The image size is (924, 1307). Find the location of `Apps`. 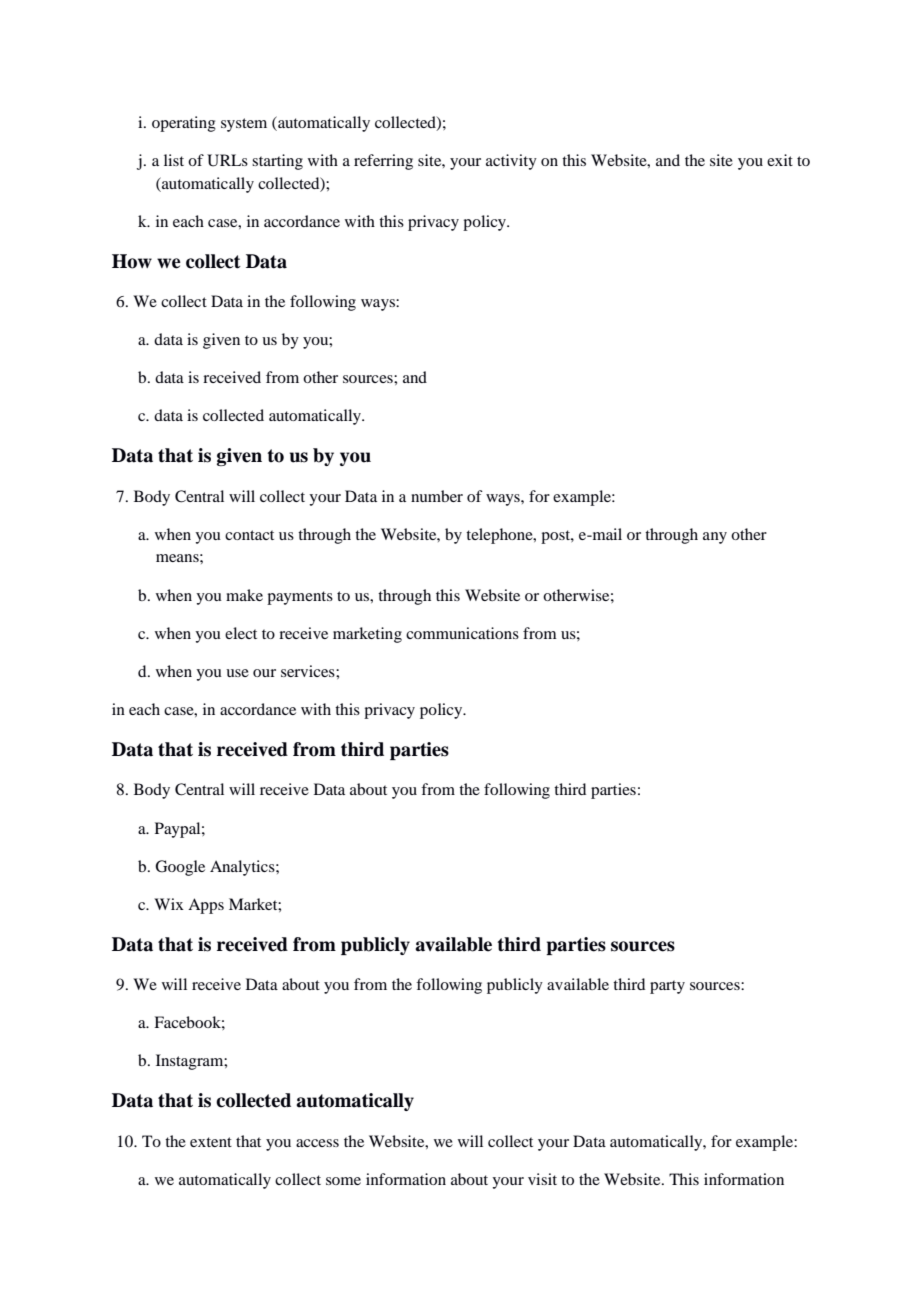

Apps is located at coordinates (206, 906).
